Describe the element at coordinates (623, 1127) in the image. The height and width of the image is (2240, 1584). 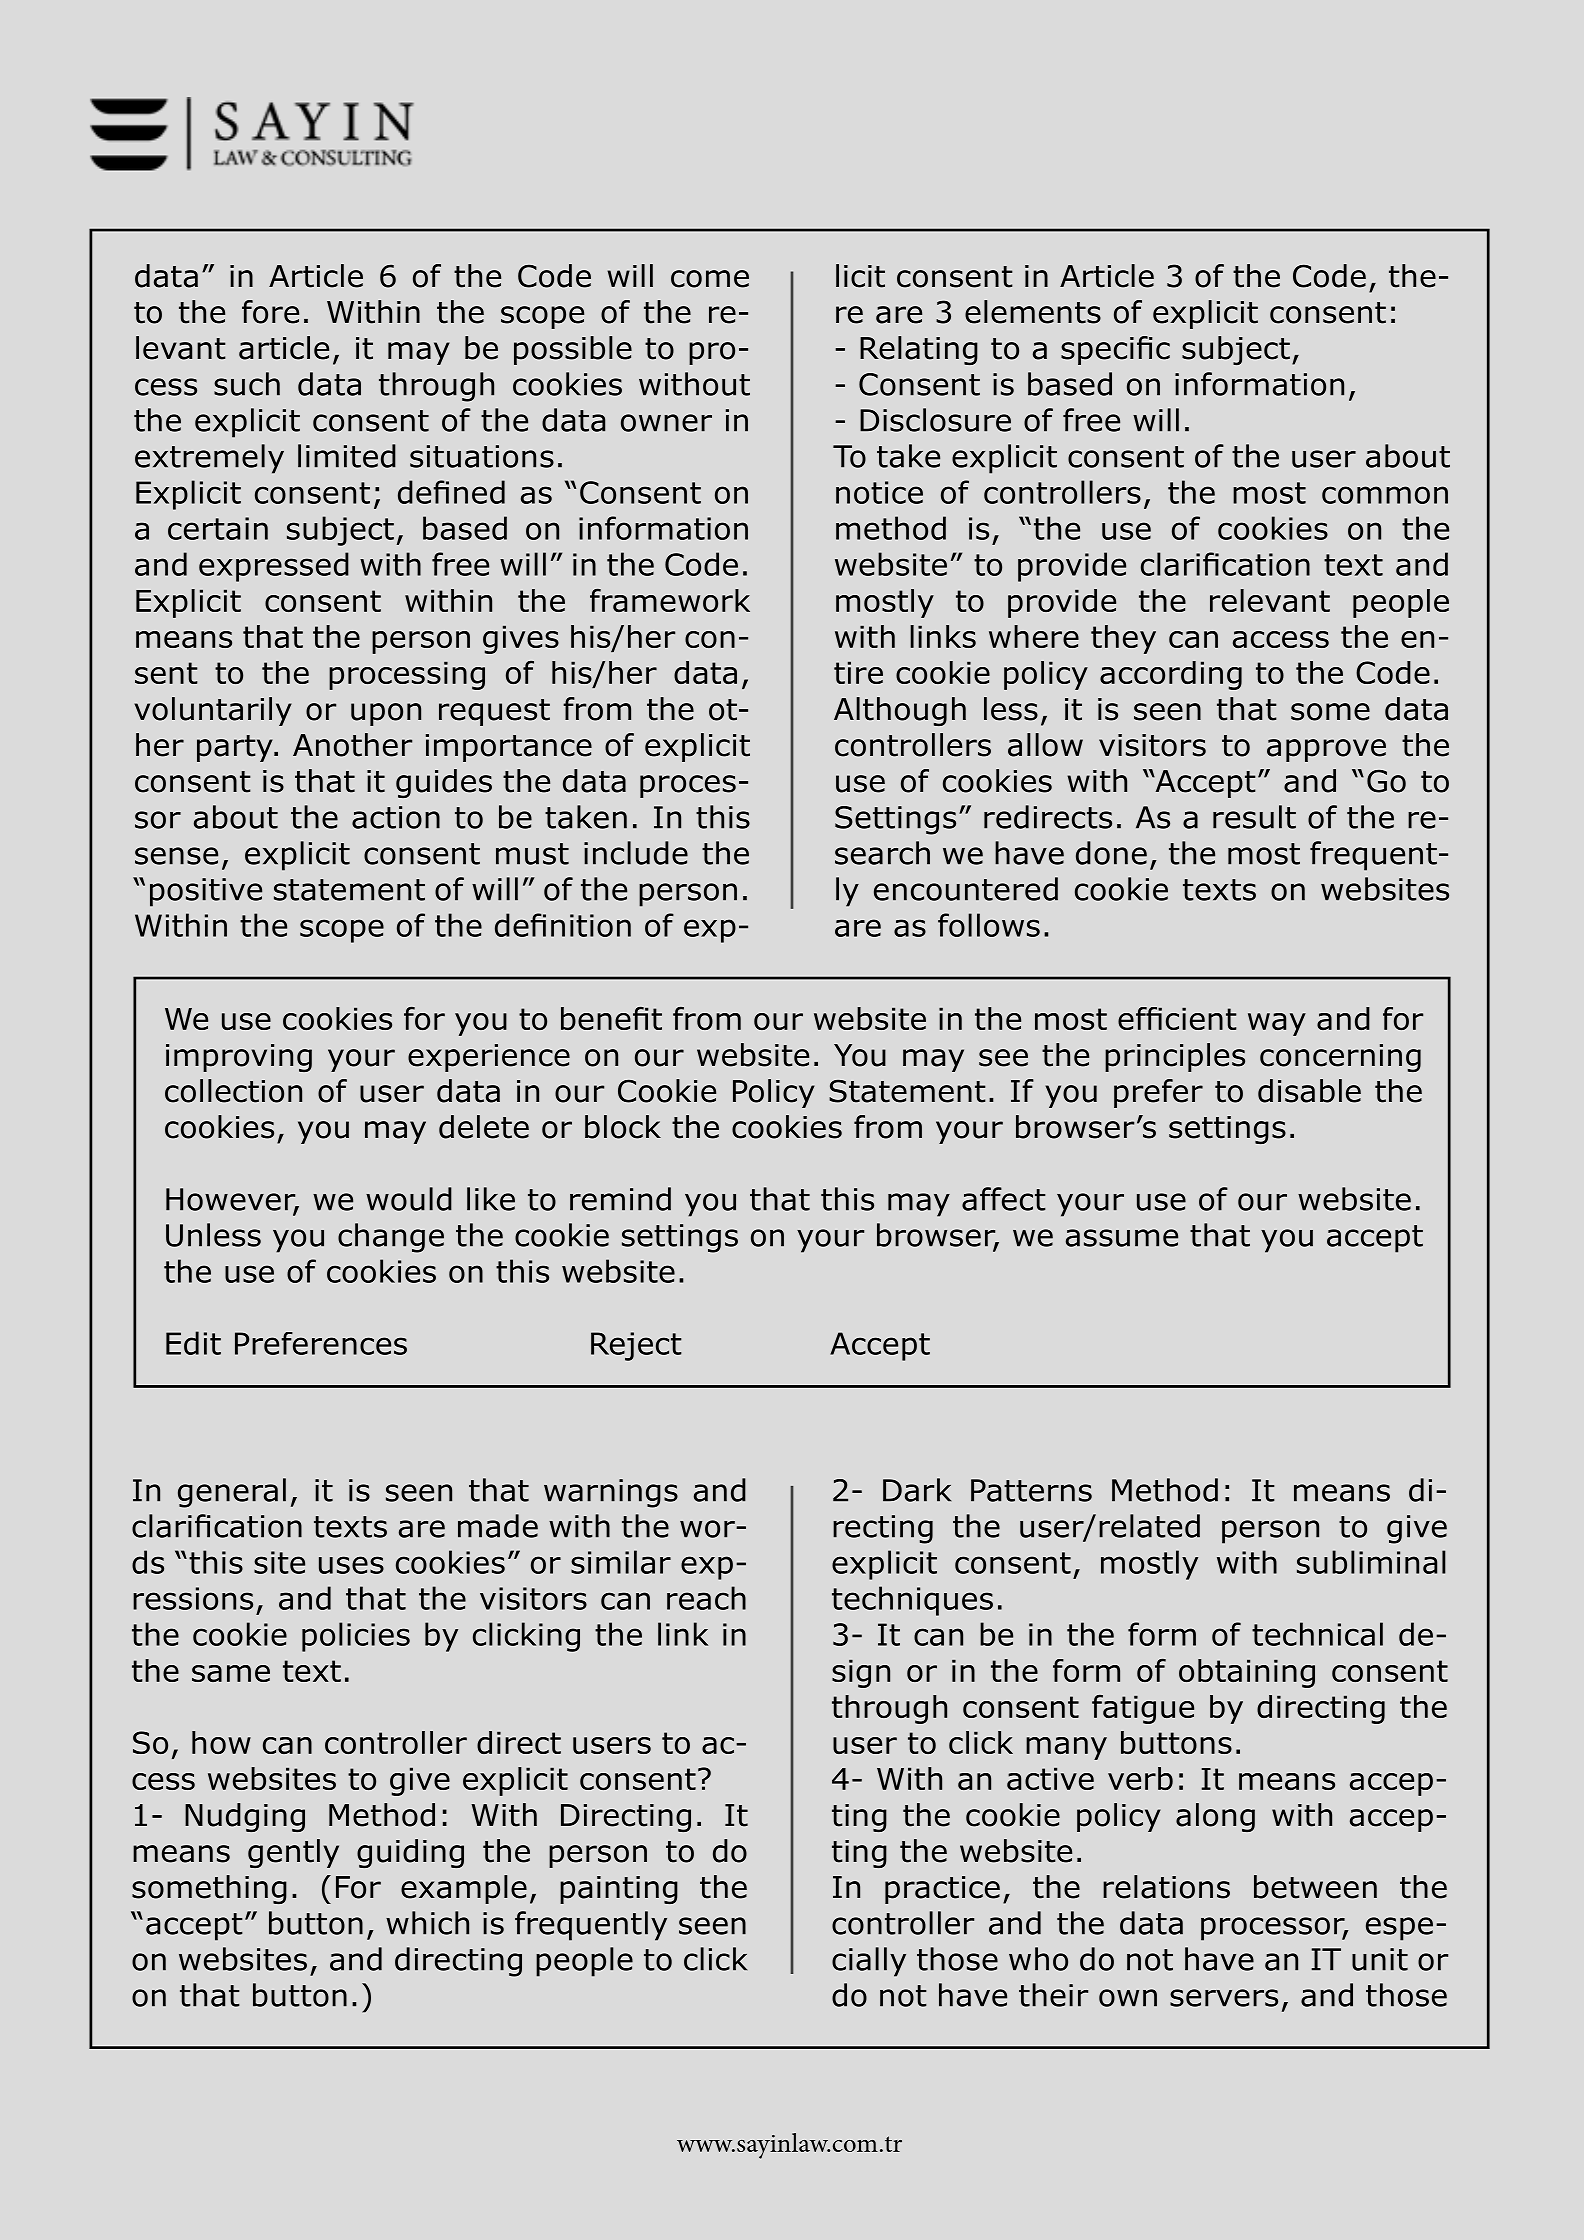
I see `block` at that location.
